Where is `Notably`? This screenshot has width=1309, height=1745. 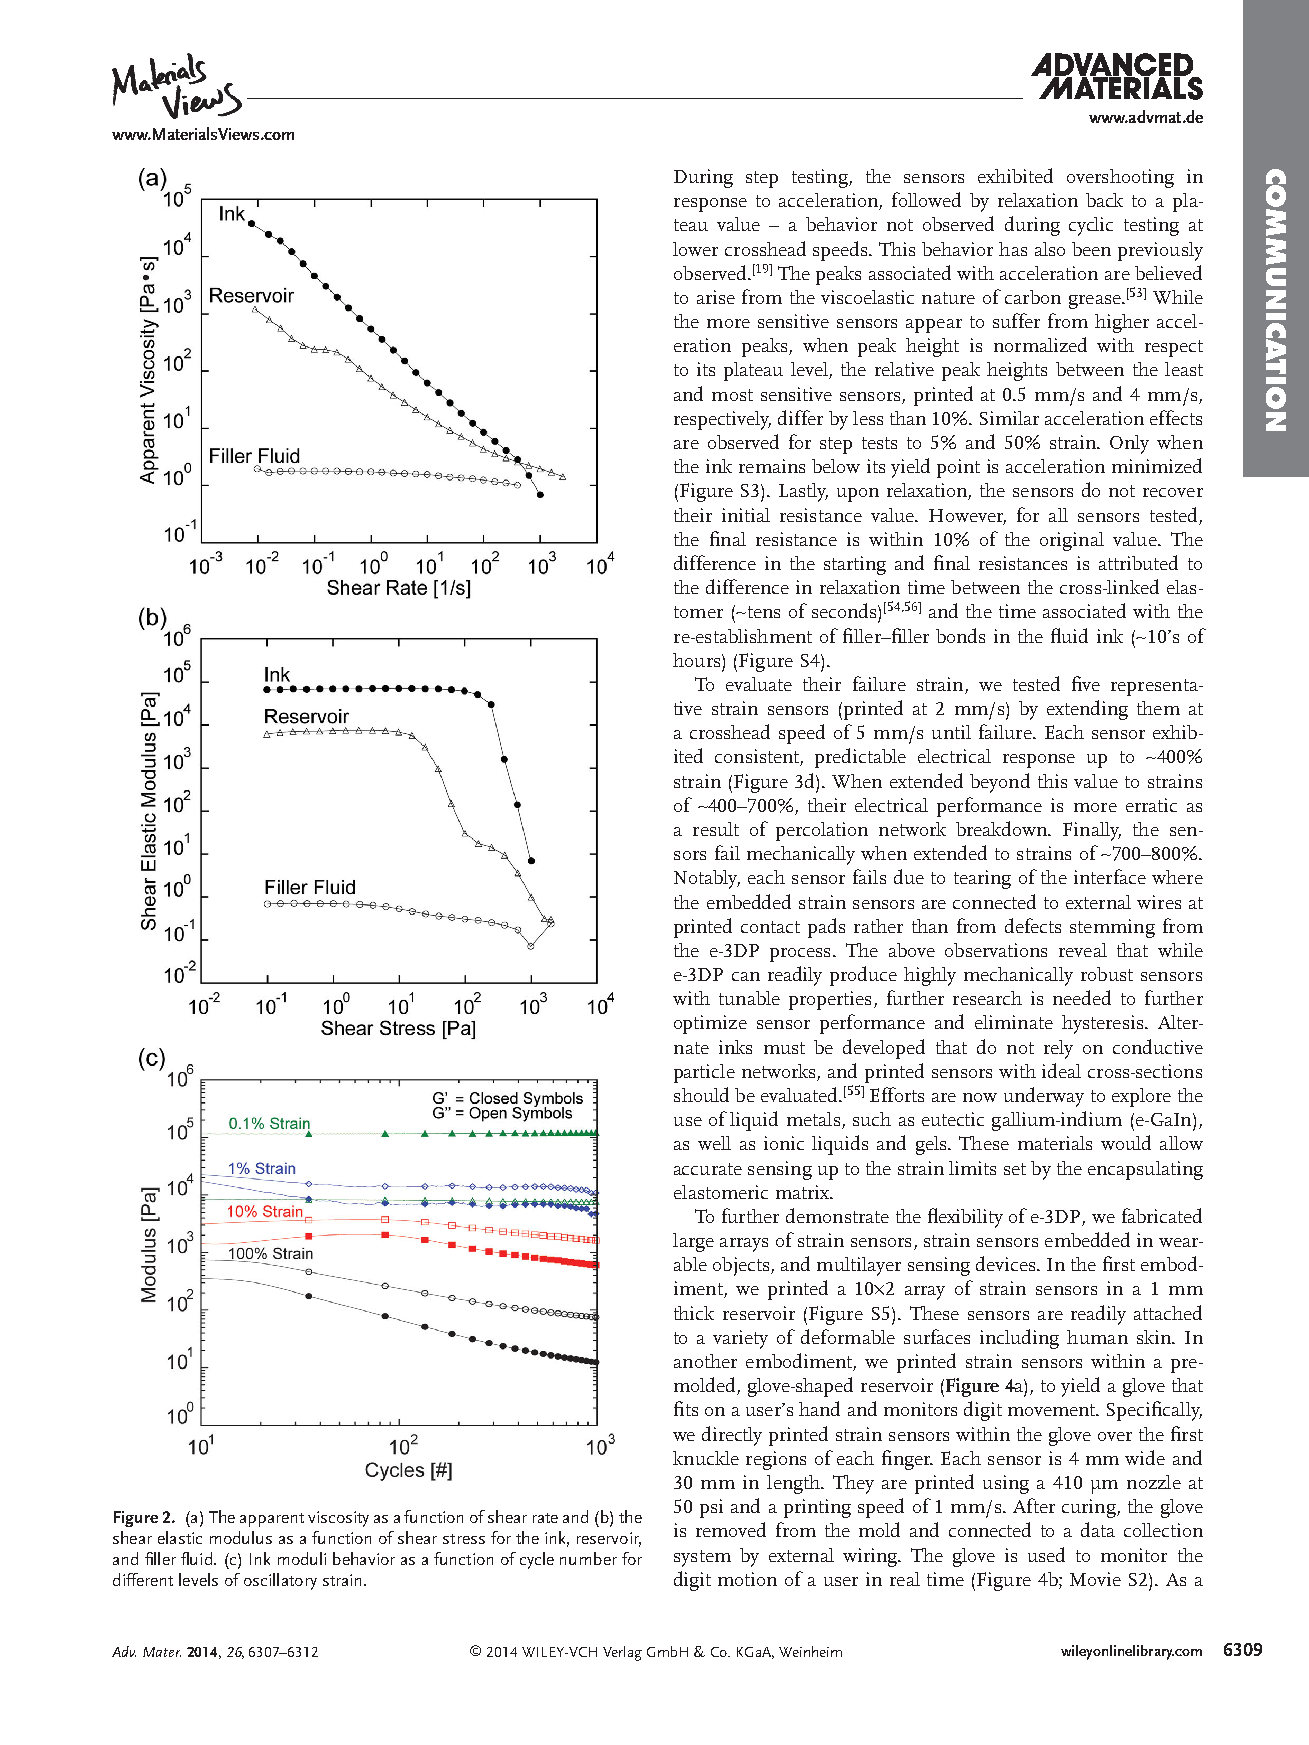 Notably is located at coordinates (707, 879).
